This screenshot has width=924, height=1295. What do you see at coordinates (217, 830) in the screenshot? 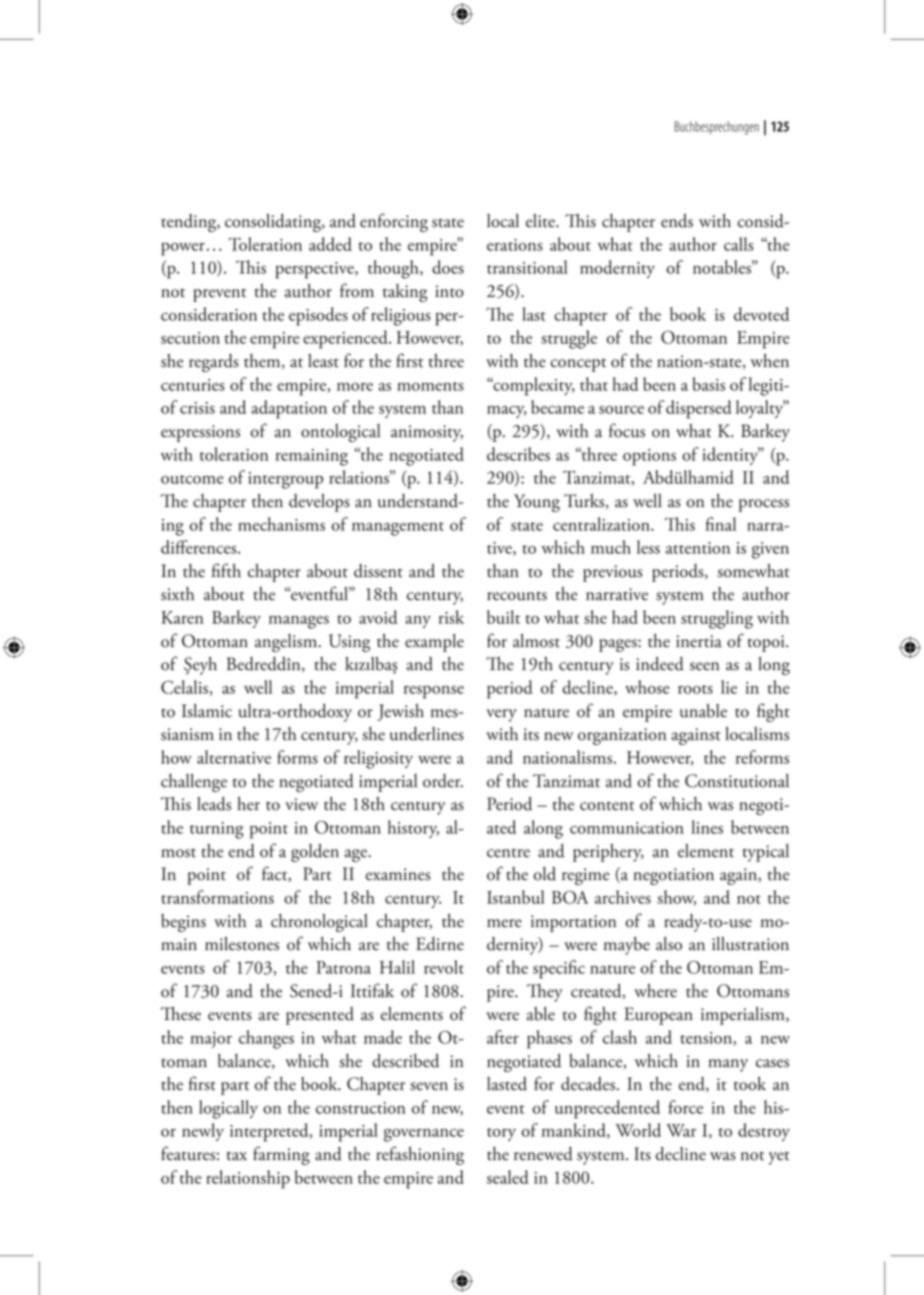
I see `turning` at bounding box center [217, 830].
